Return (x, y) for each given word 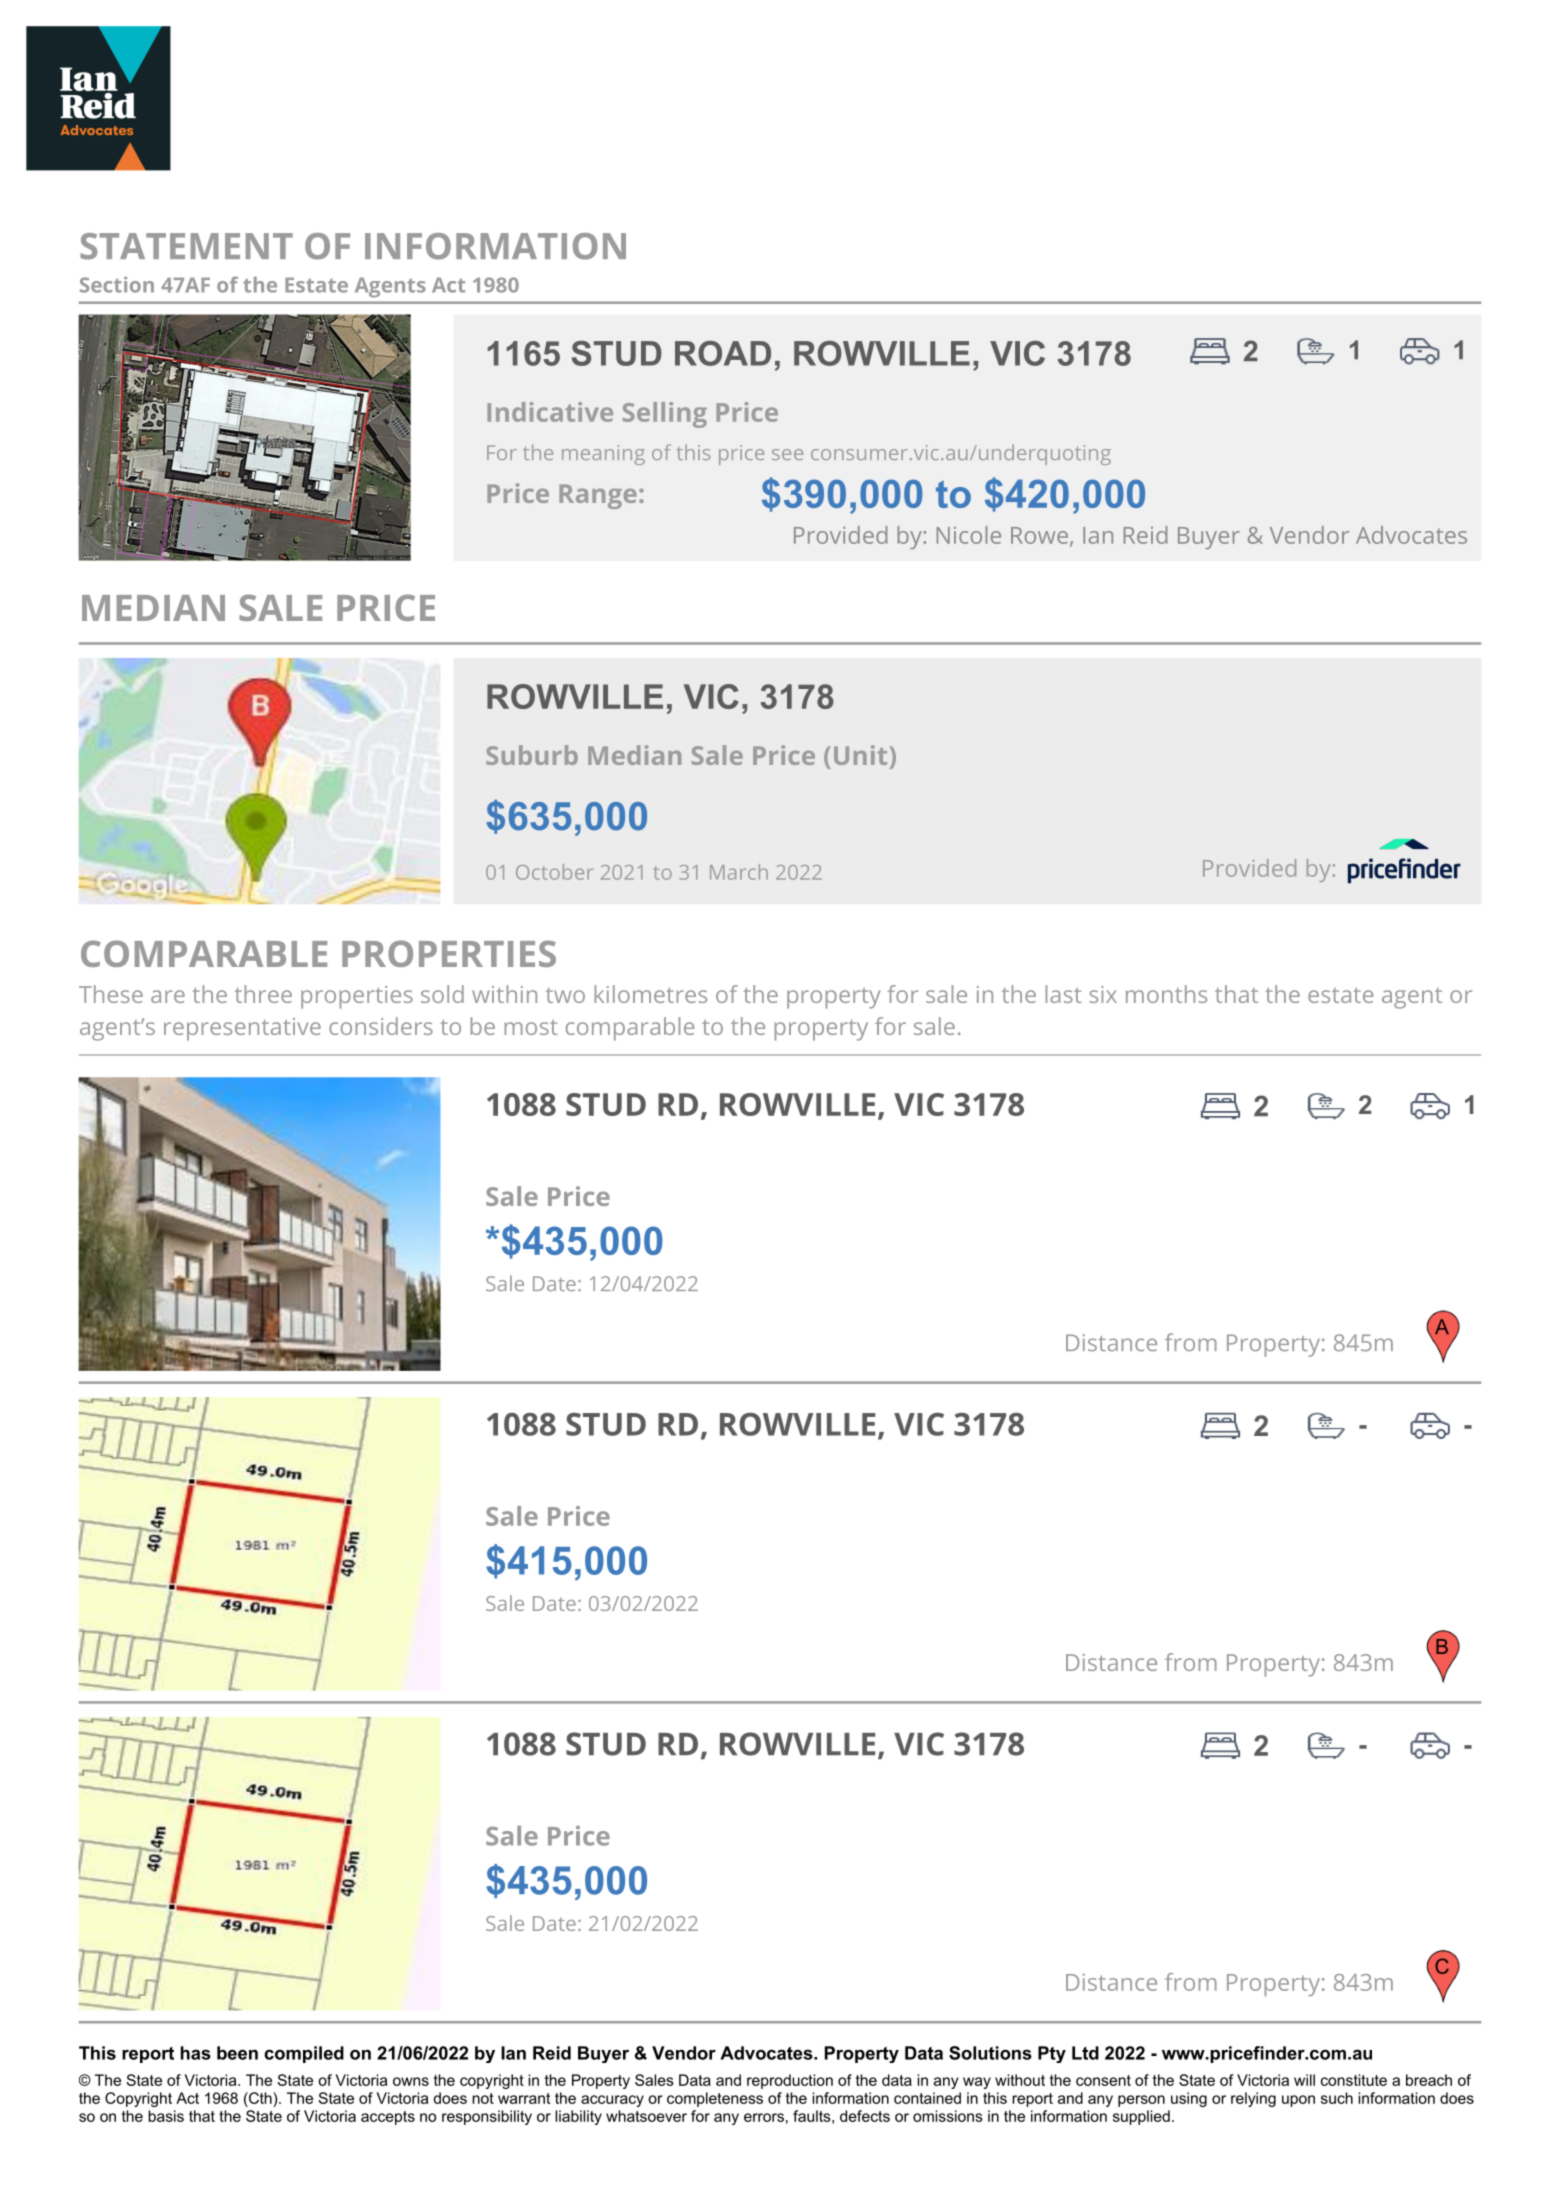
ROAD (723, 353)
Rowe (1039, 535)
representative (242, 1029)
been (237, 2053)
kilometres (651, 994)
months (1166, 994)
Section (117, 285)
